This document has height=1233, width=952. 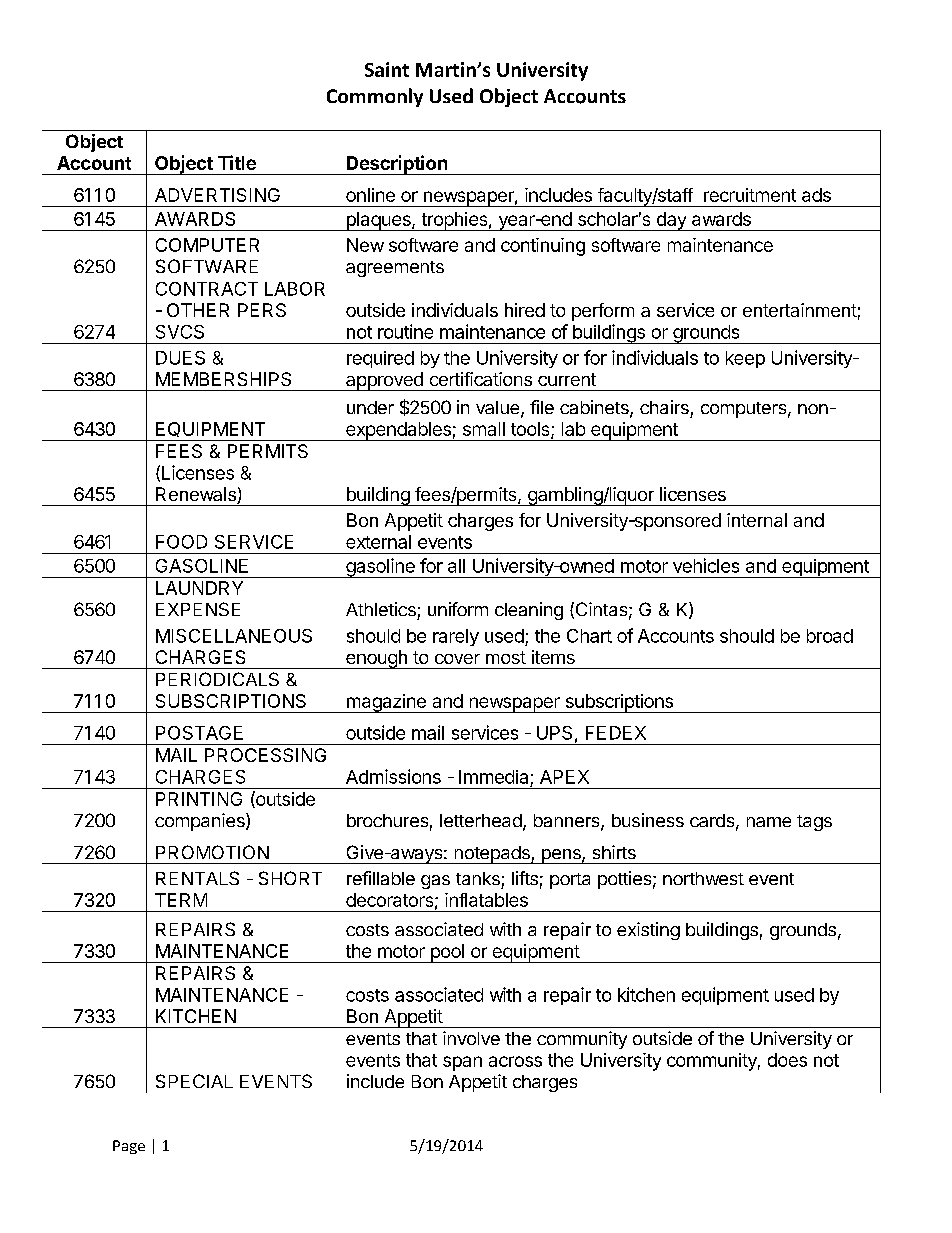 I want to click on LAUNDRY, so click(x=199, y=588).
